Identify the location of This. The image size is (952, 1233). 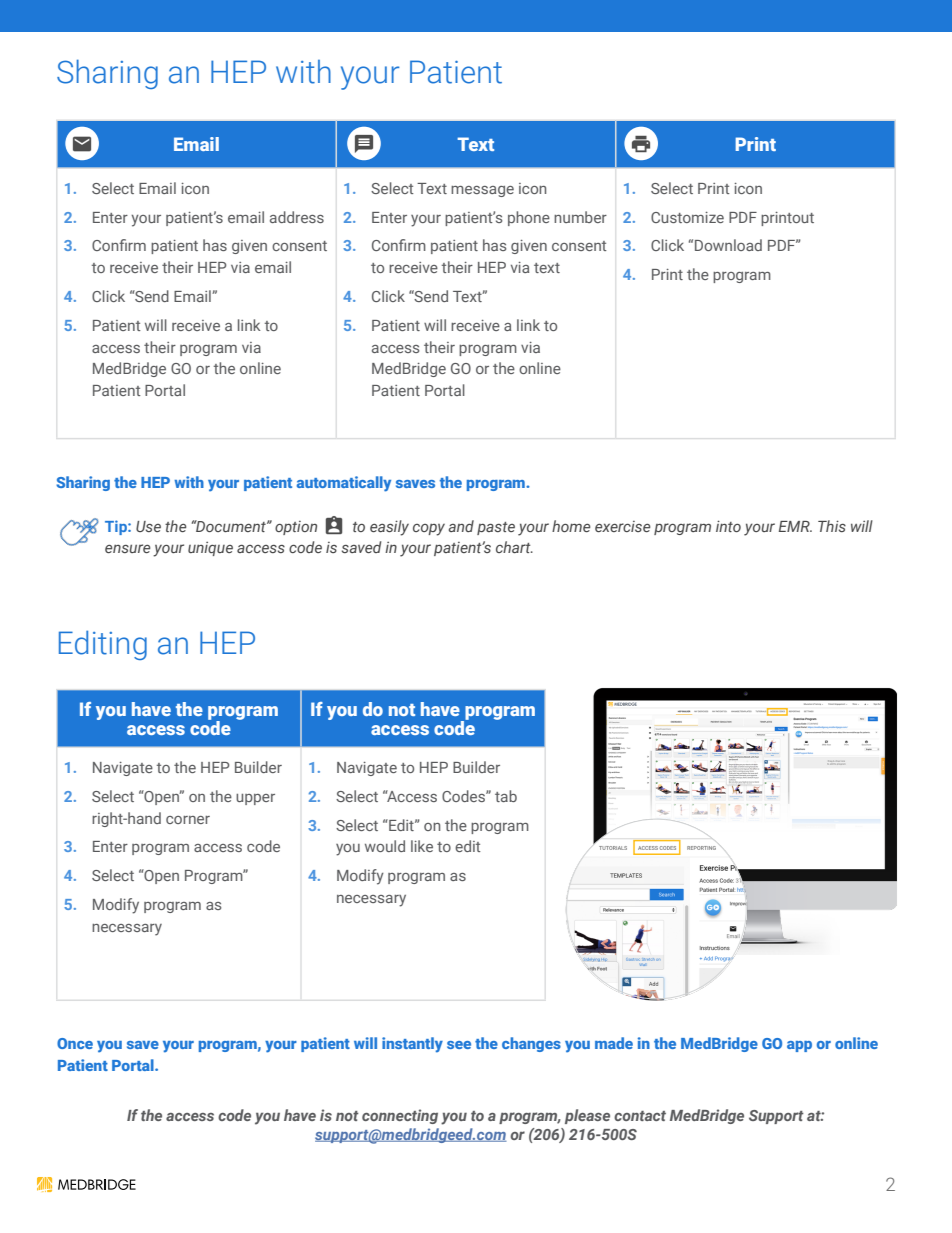
(832, 526).
